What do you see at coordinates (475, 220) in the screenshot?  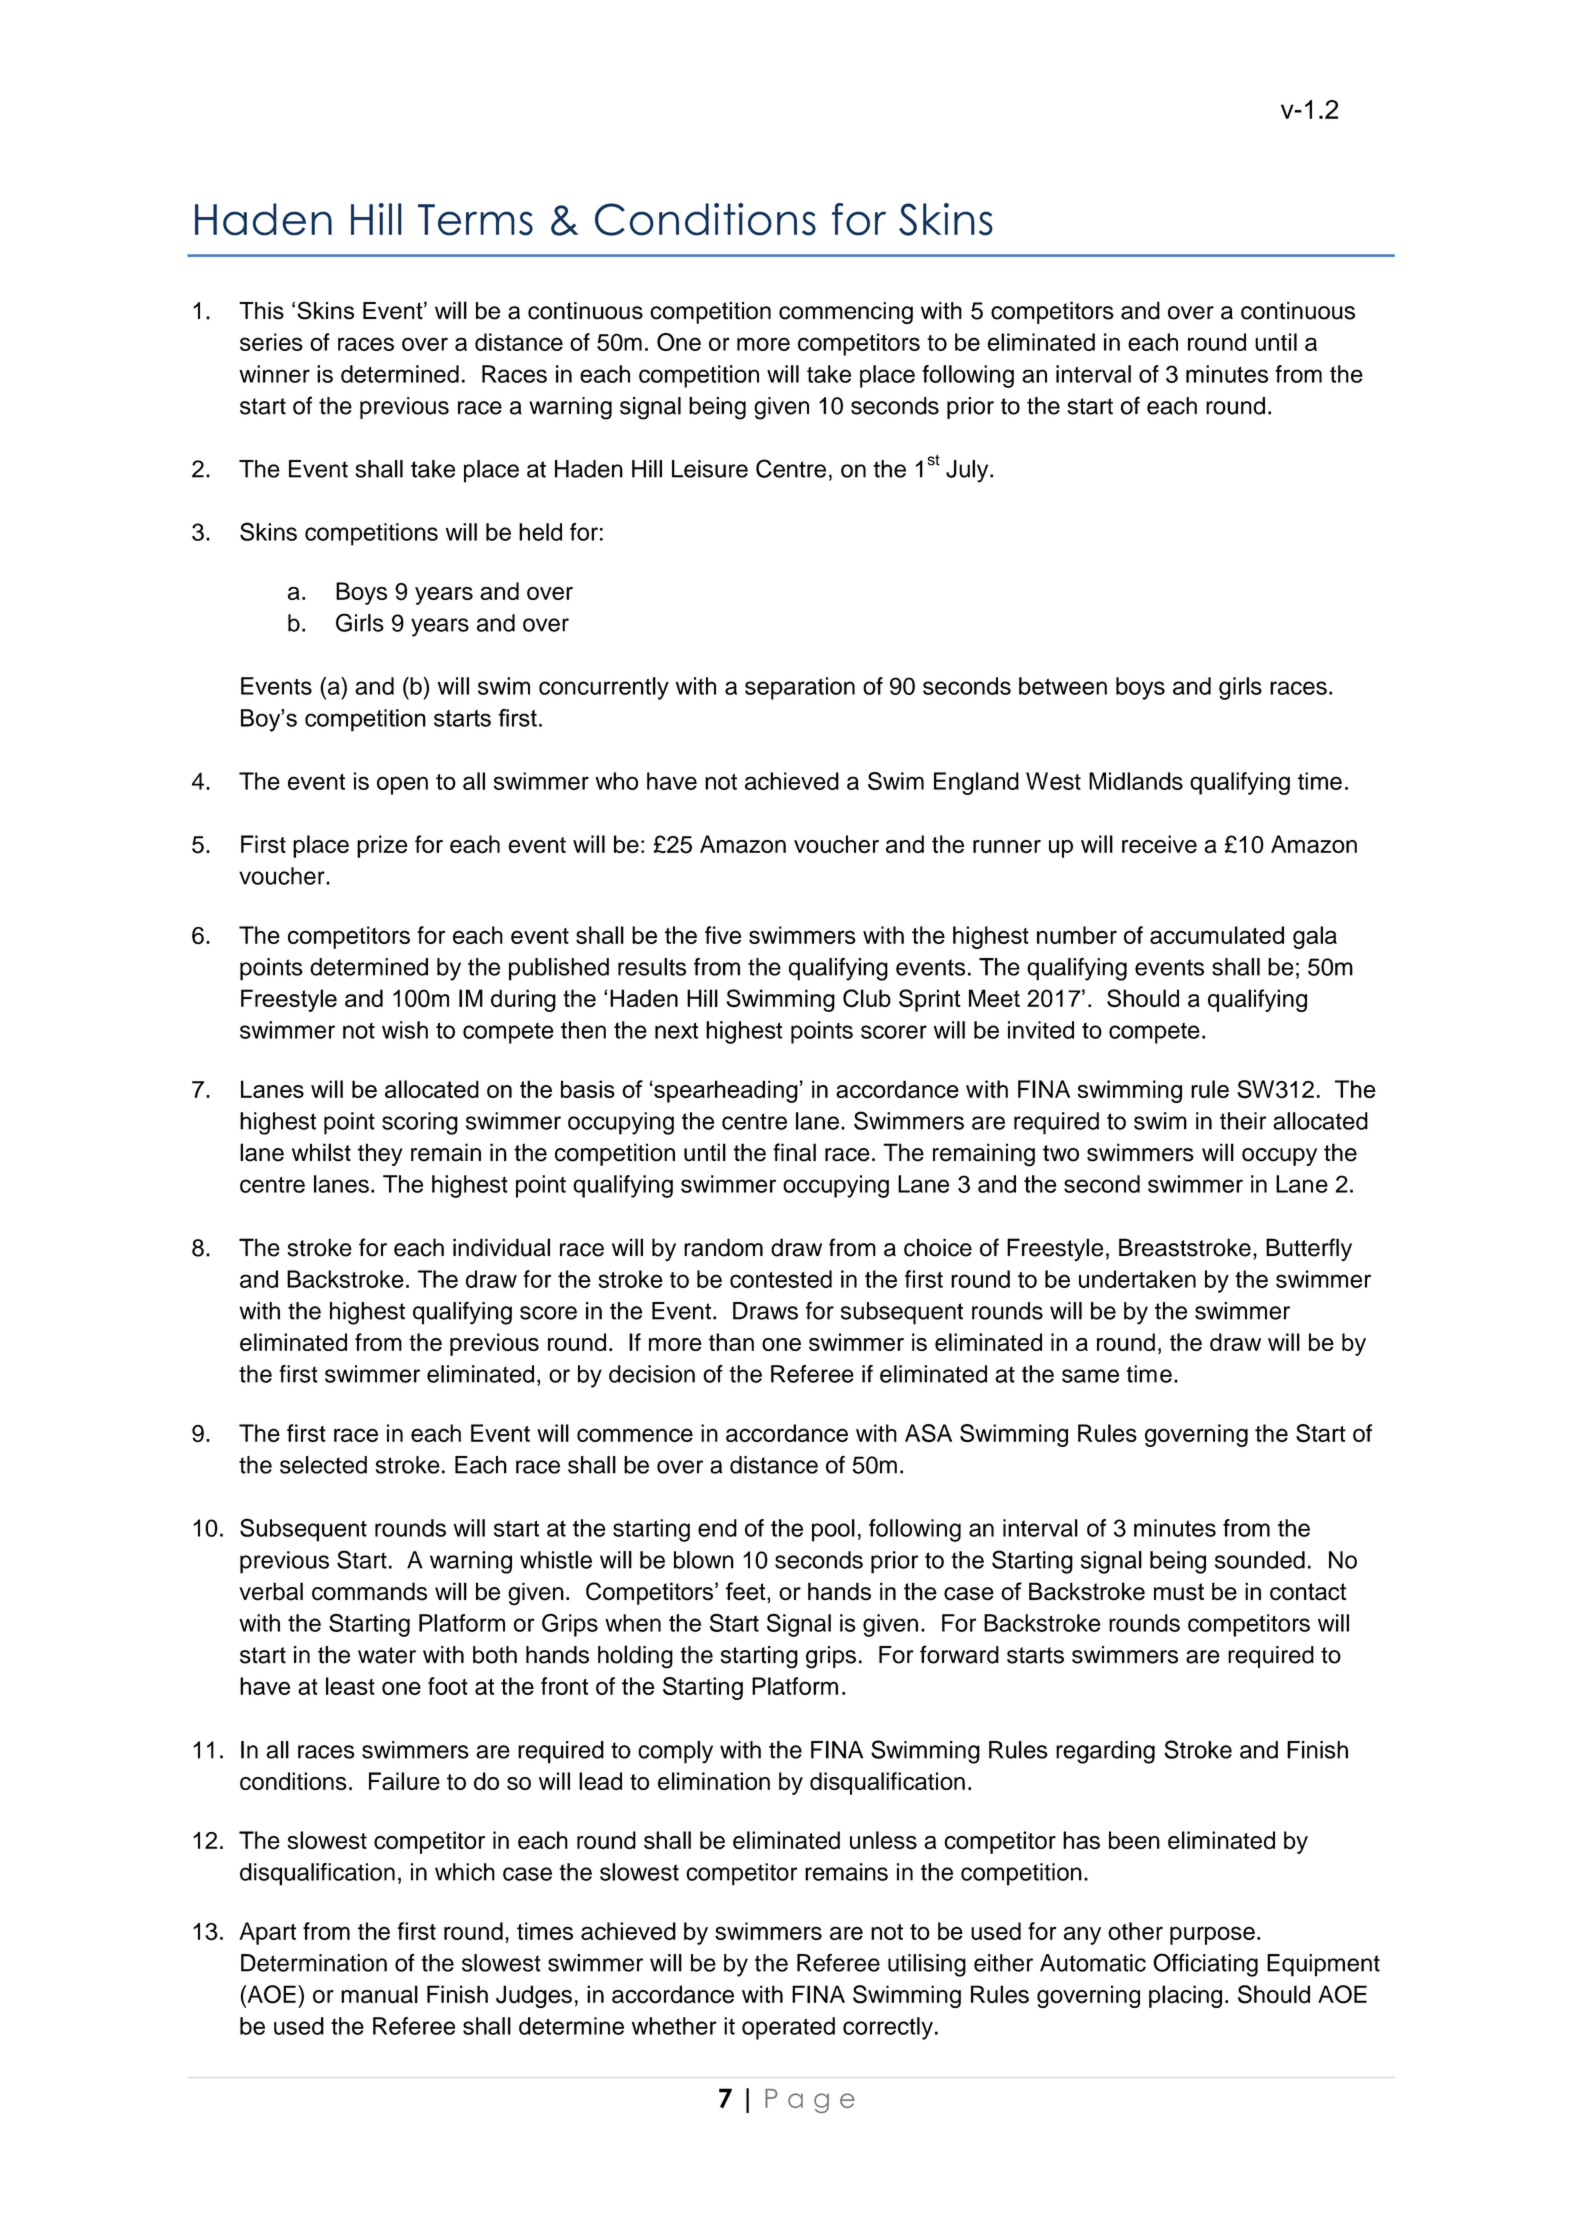 I see `Terms` at bounding box center [475, 220].
